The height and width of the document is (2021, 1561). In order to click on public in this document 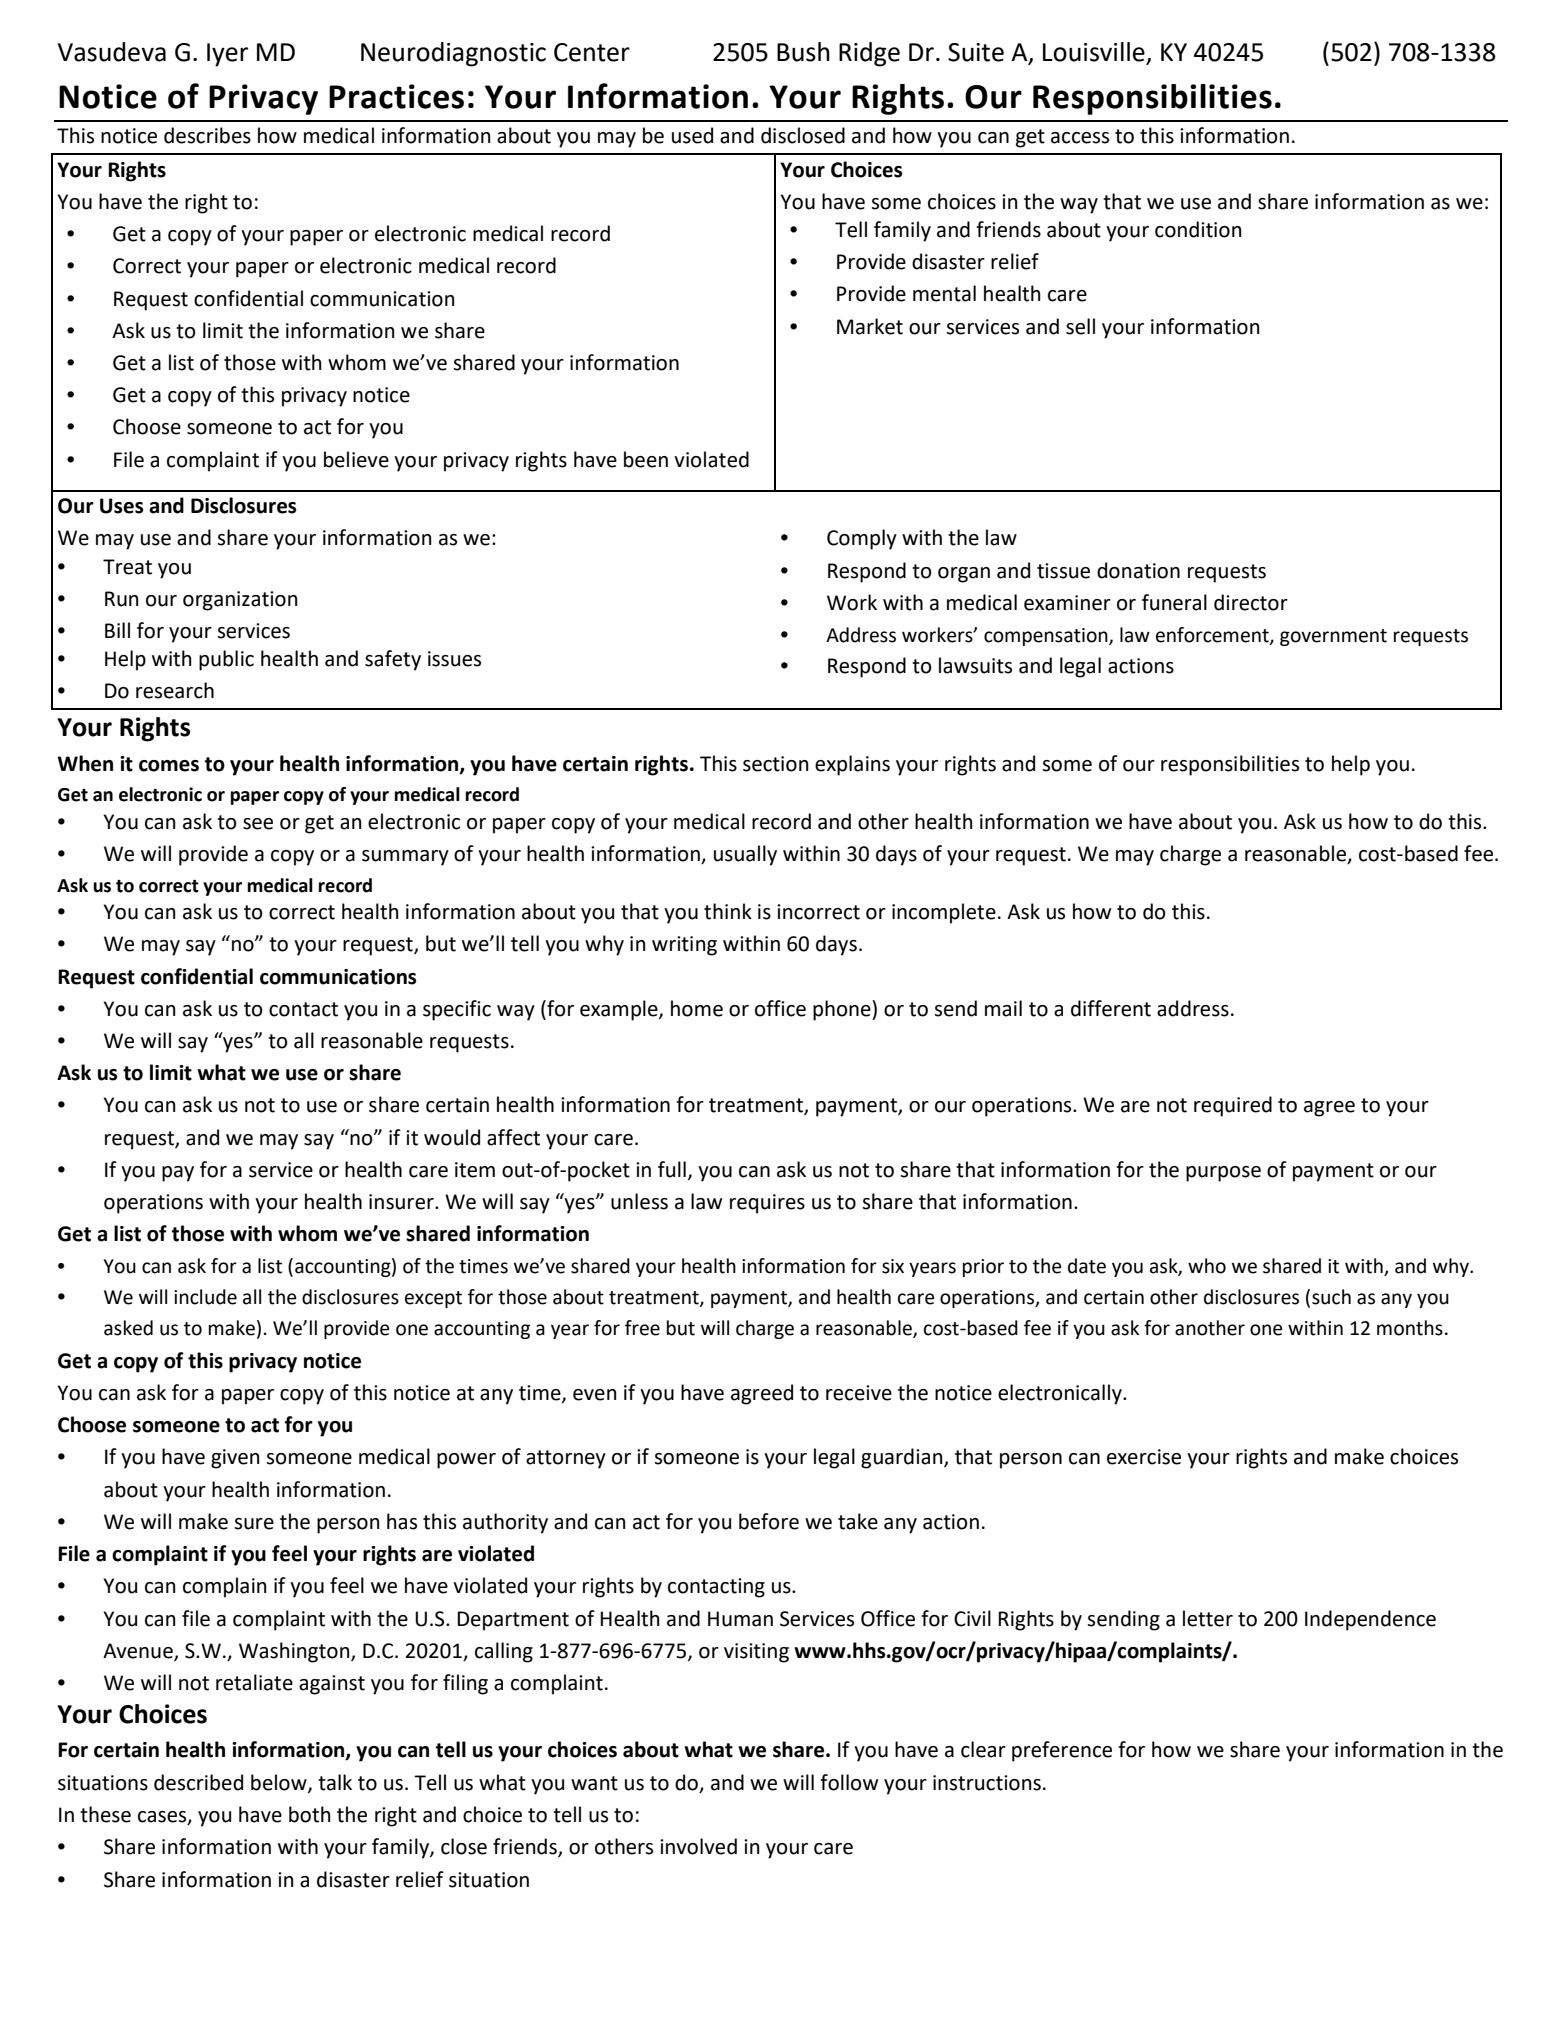, I will do `click(226, 660)`.
